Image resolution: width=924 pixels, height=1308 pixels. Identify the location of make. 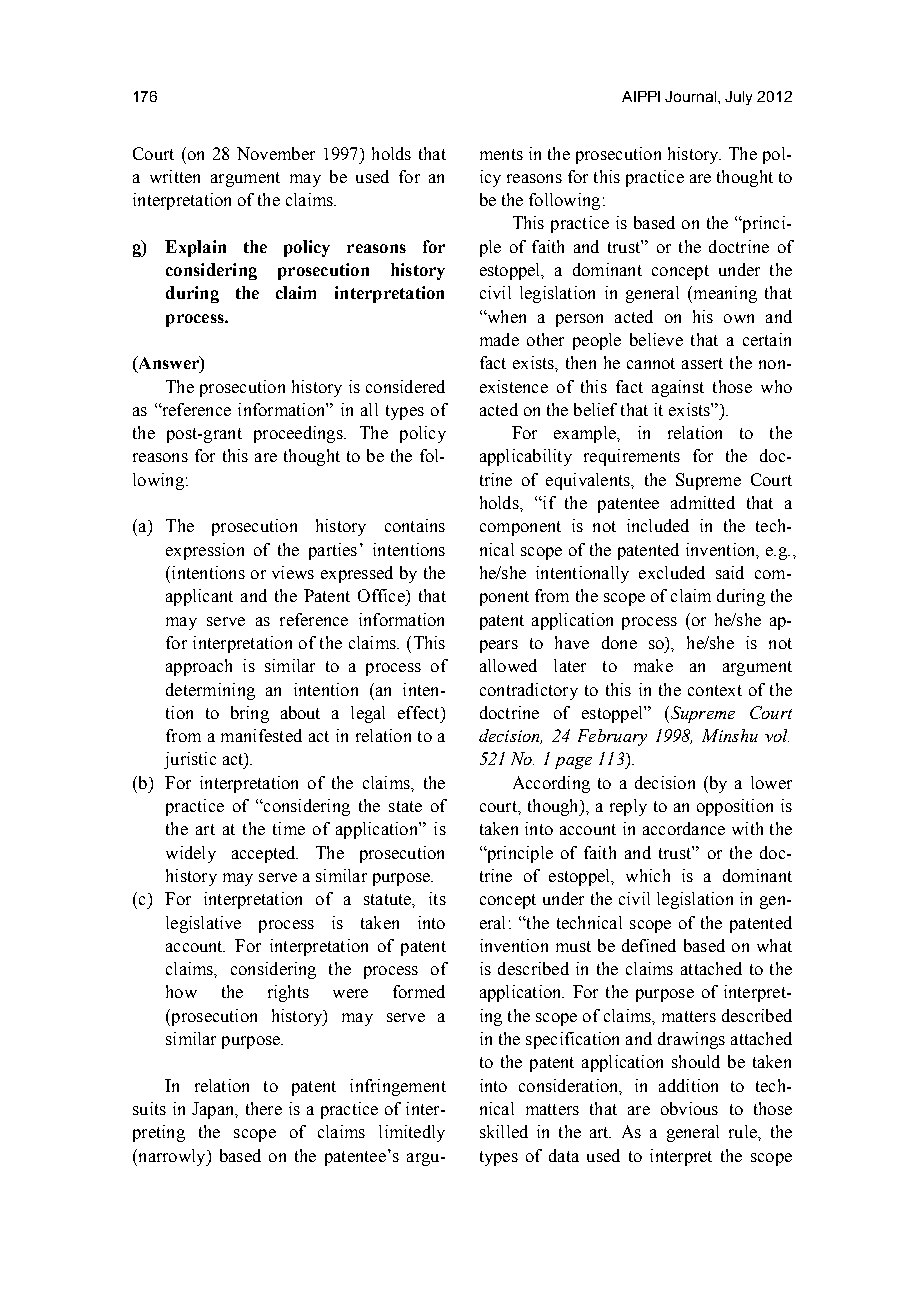
(653, 665).
